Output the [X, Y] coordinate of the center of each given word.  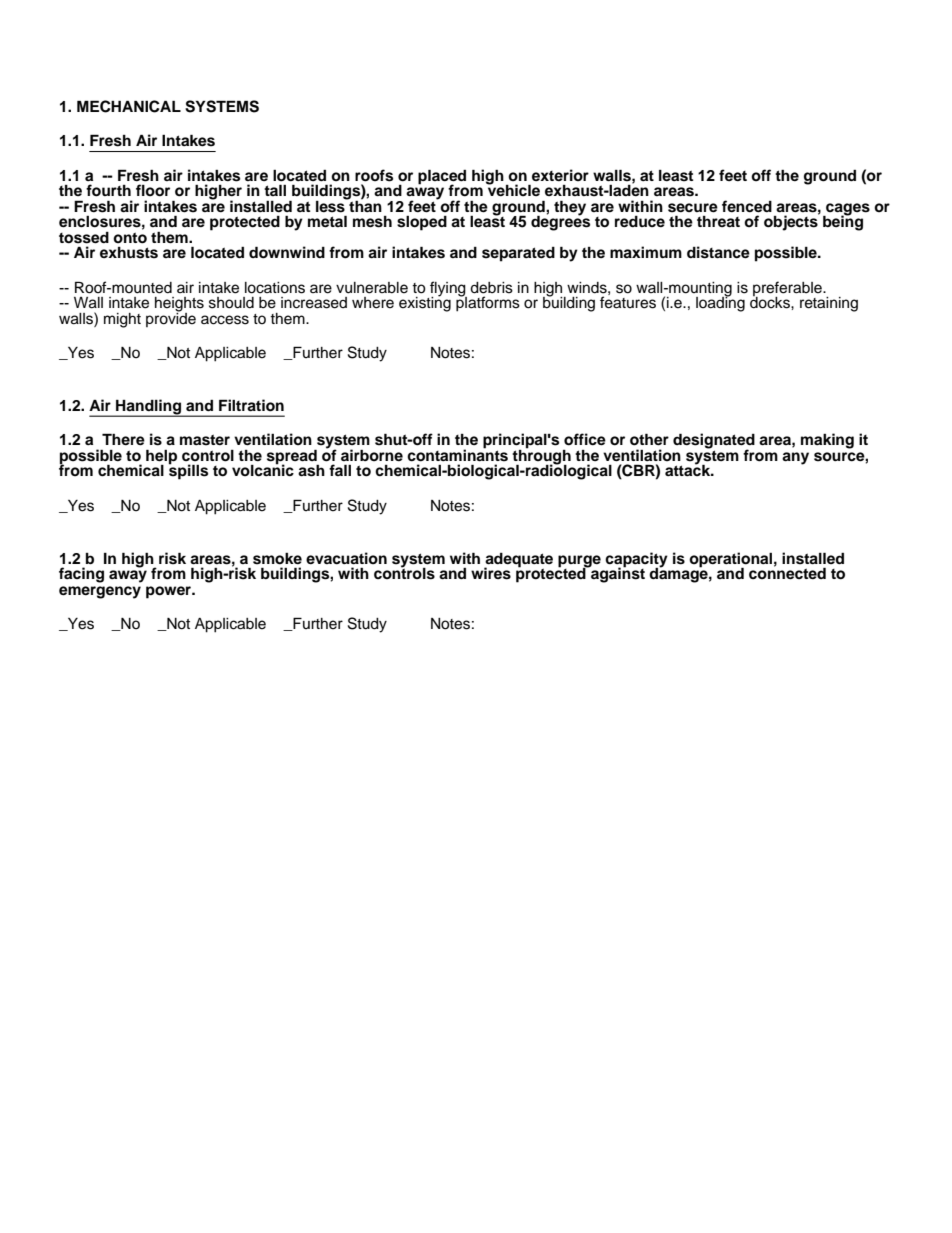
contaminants [457, 454]
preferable [788, 289]
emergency [100, 592]
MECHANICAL [129, 106]
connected [787, 572]
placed [442, 177]
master [205, 440]
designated [714, 442]
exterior [560, 175]
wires [491, 573]
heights [179, 305]
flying [447, 290]
